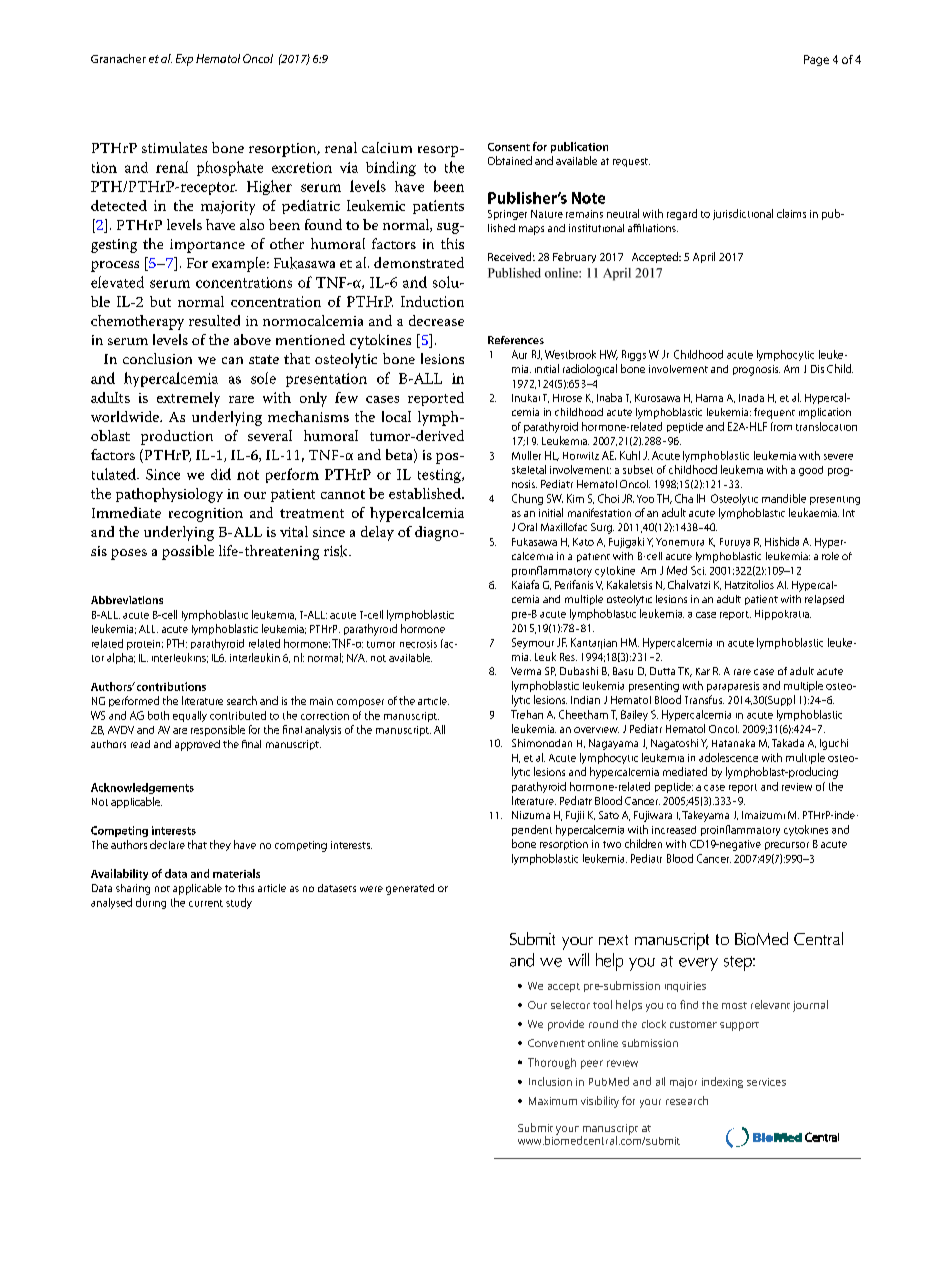 This screenshot has width=952, height=1265. I want to click on resulted, so click(214, 320).
